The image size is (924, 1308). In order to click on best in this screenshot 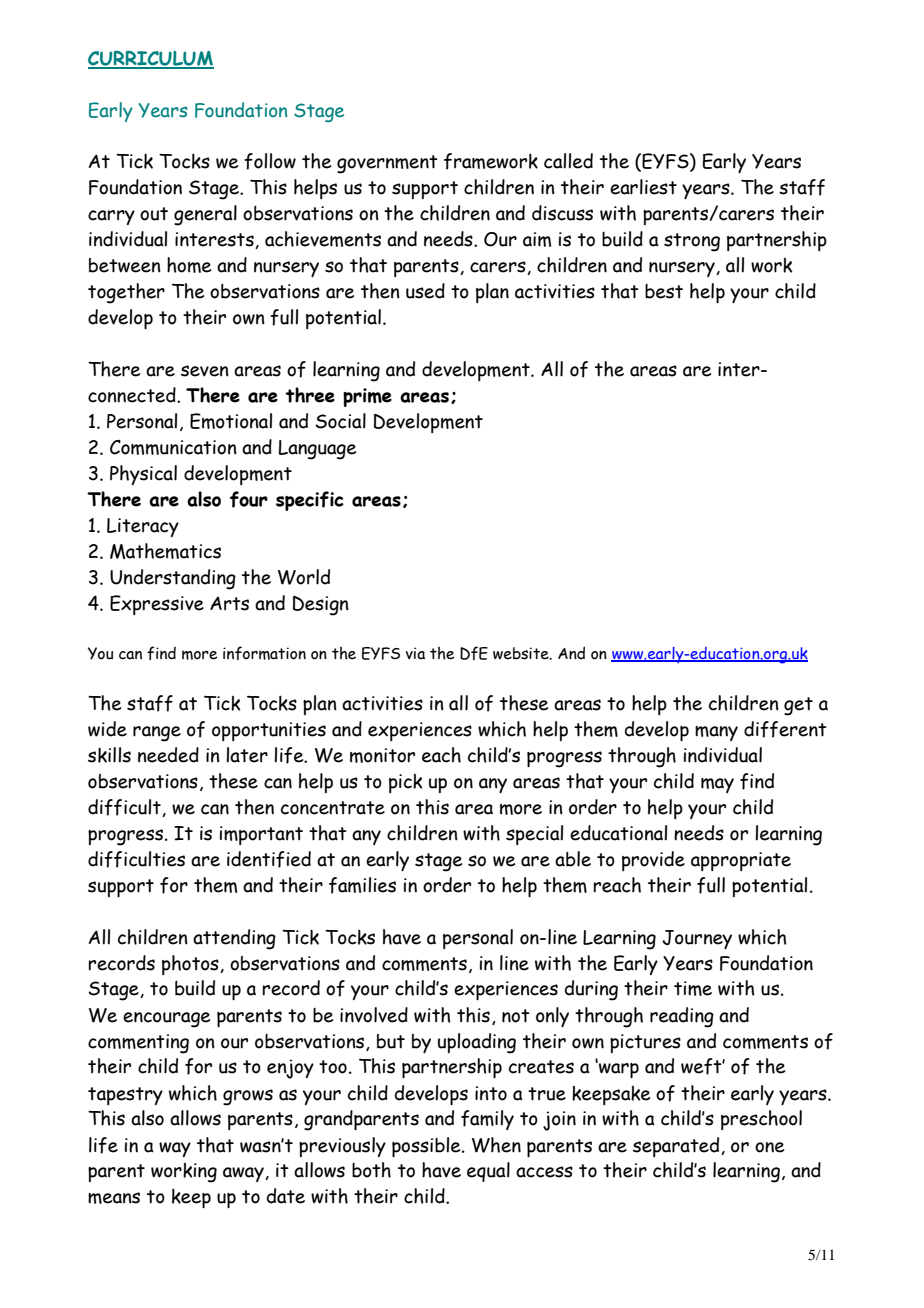, I will do `click(664, 291)`.
